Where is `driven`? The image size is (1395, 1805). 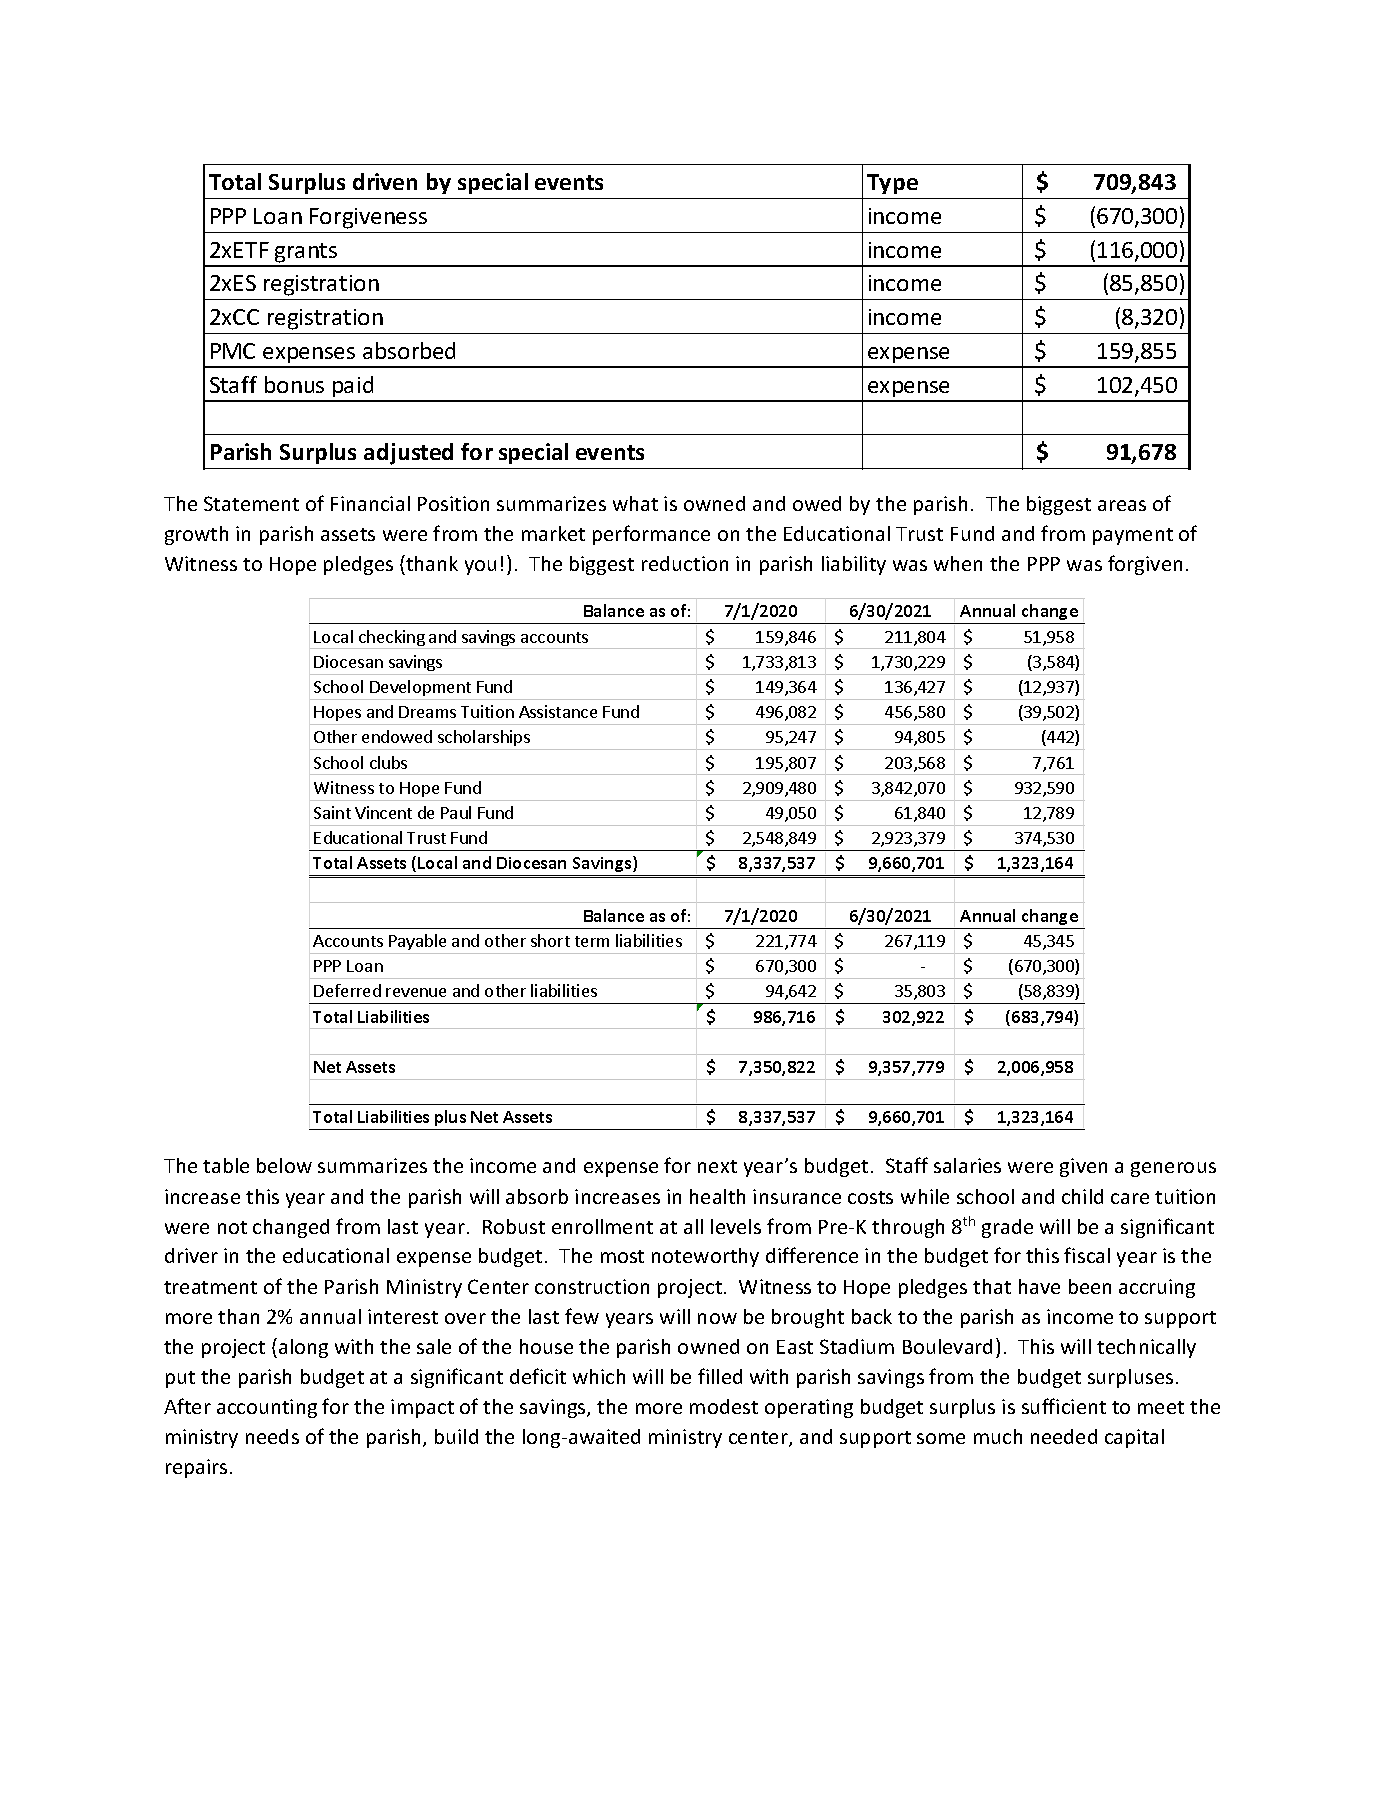
driven is located at coordinates (385, 181).
